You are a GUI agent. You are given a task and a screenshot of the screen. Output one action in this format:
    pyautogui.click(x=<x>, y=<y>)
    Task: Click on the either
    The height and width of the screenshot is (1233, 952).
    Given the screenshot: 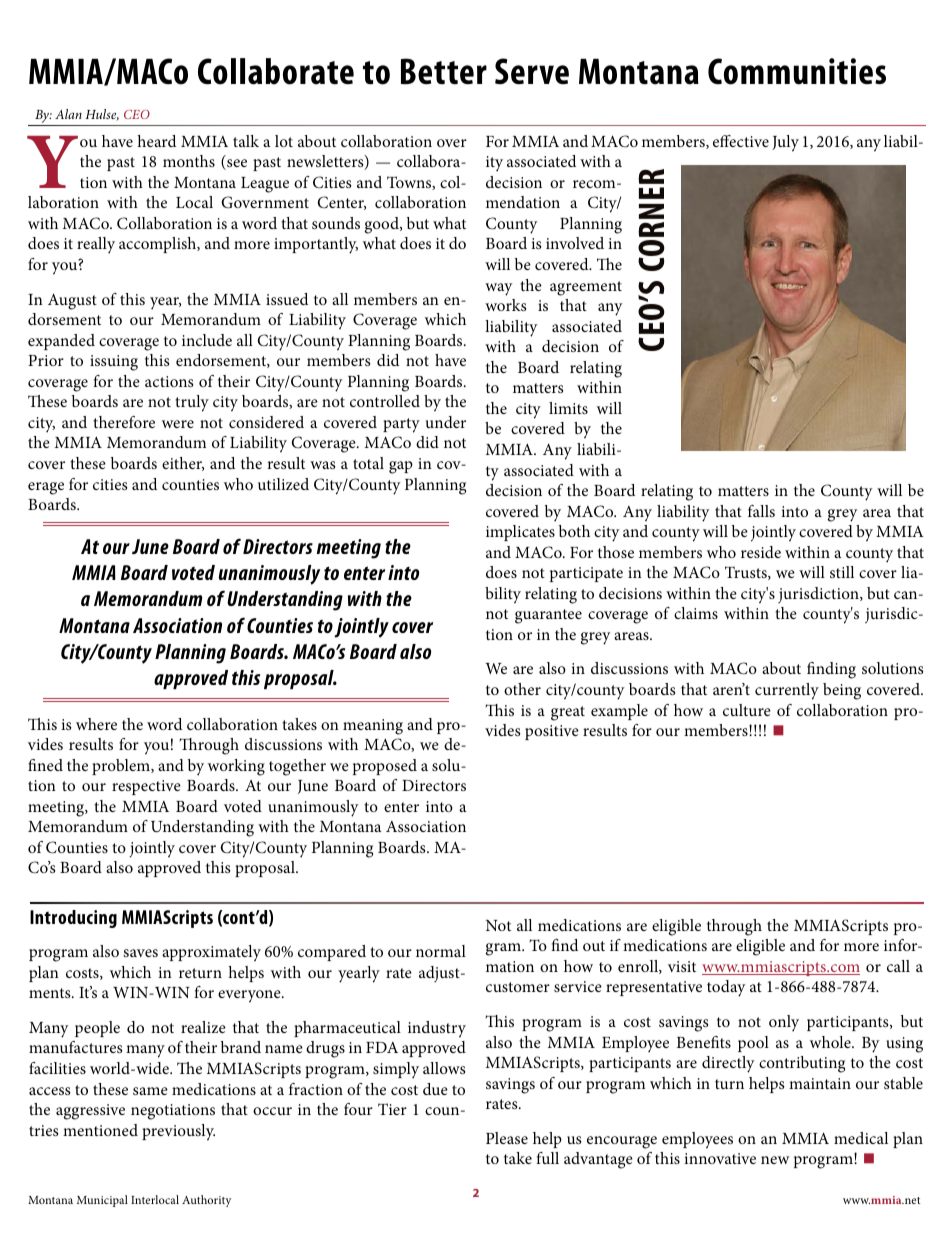 What is the action you would take?
    pyautogui.click(x=183, y=464)
